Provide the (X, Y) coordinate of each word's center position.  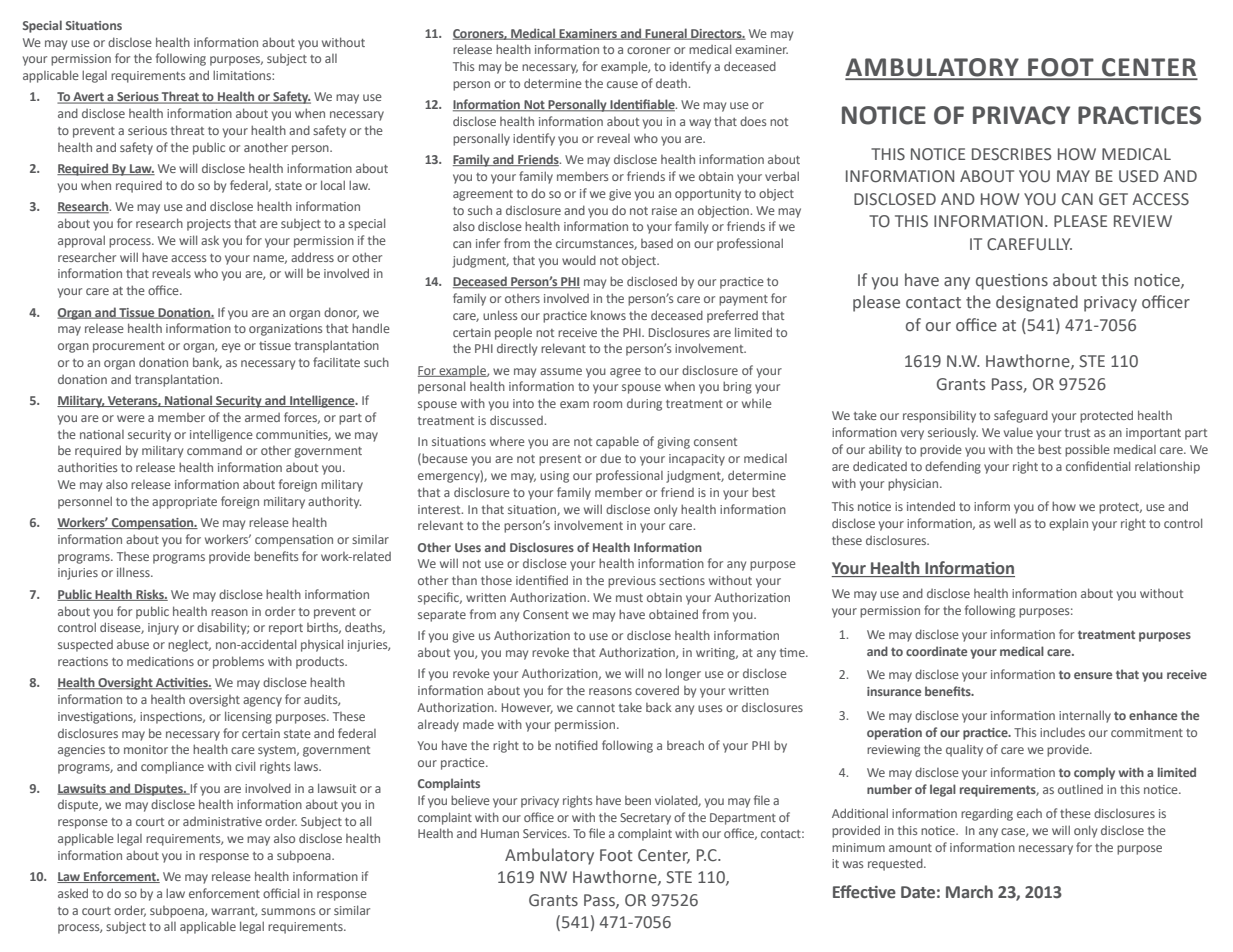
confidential (1098, 466)
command (214, 450)
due (610, 458)
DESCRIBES (1012, 154)
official (281, 893)
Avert (88, 98)
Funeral (666, 34)
